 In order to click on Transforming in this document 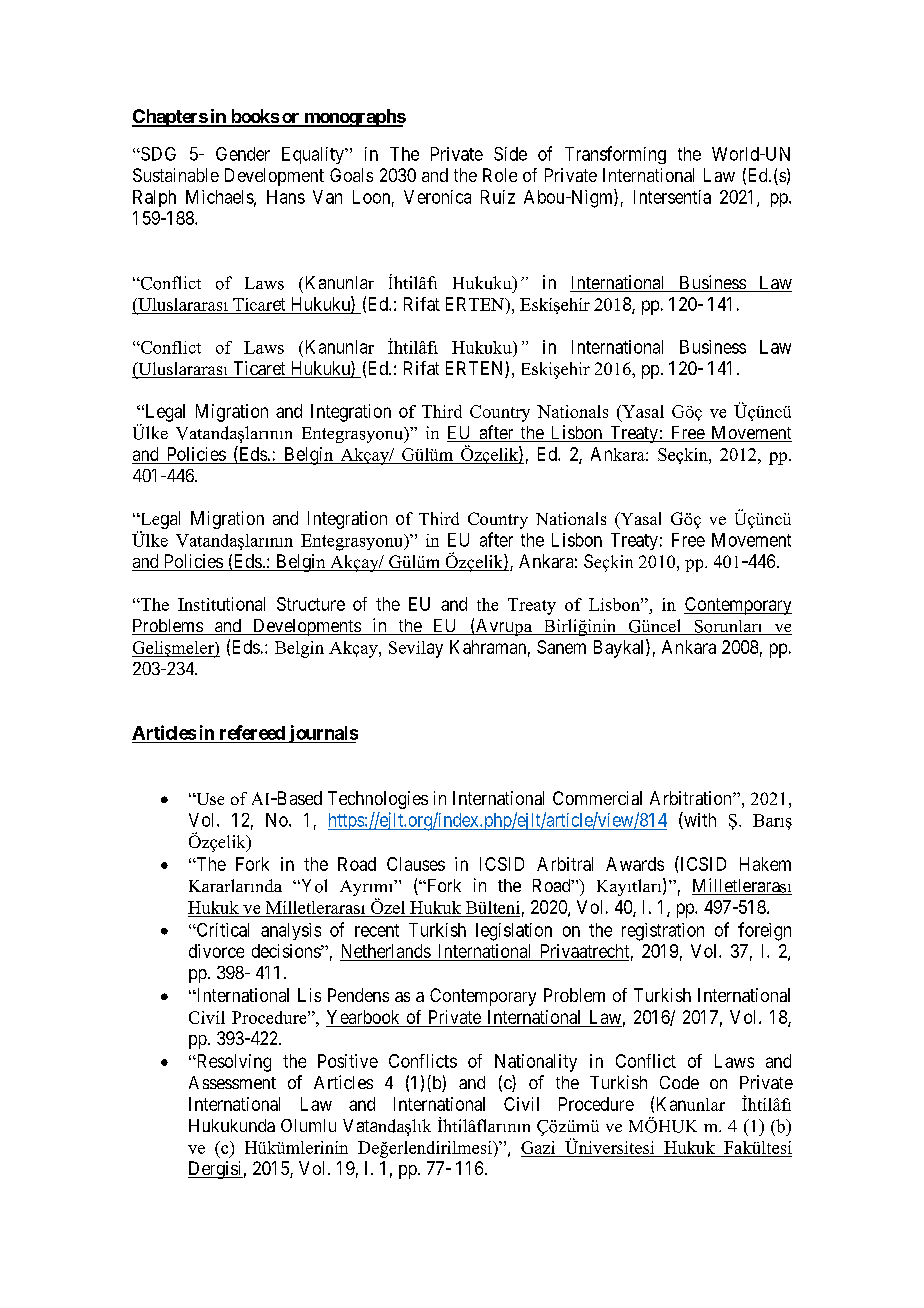, I will do `click(615, 155)`.
